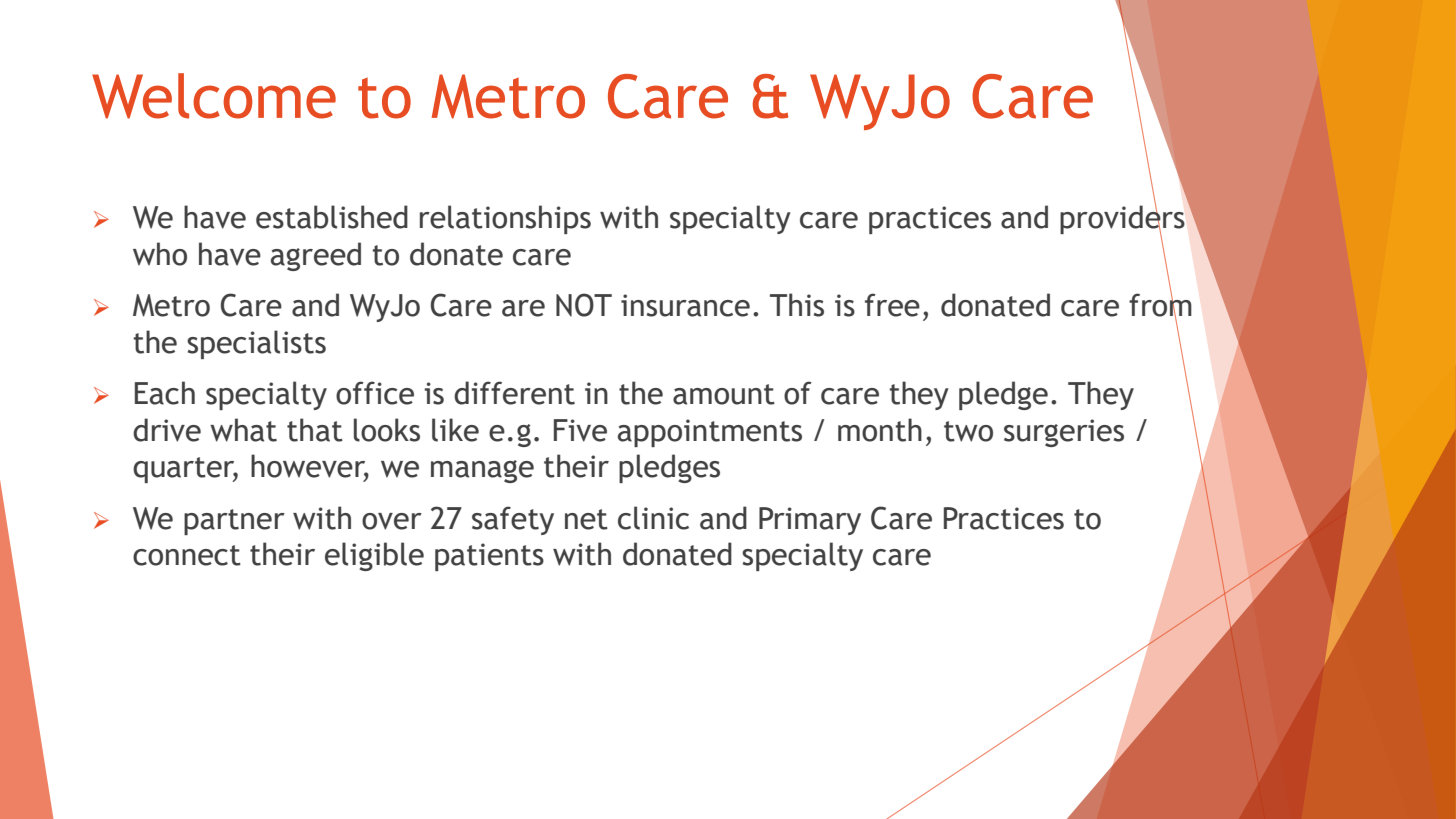 This screenshot has width=1456, height=819. I want to click on specialists, so click(256, 344).
